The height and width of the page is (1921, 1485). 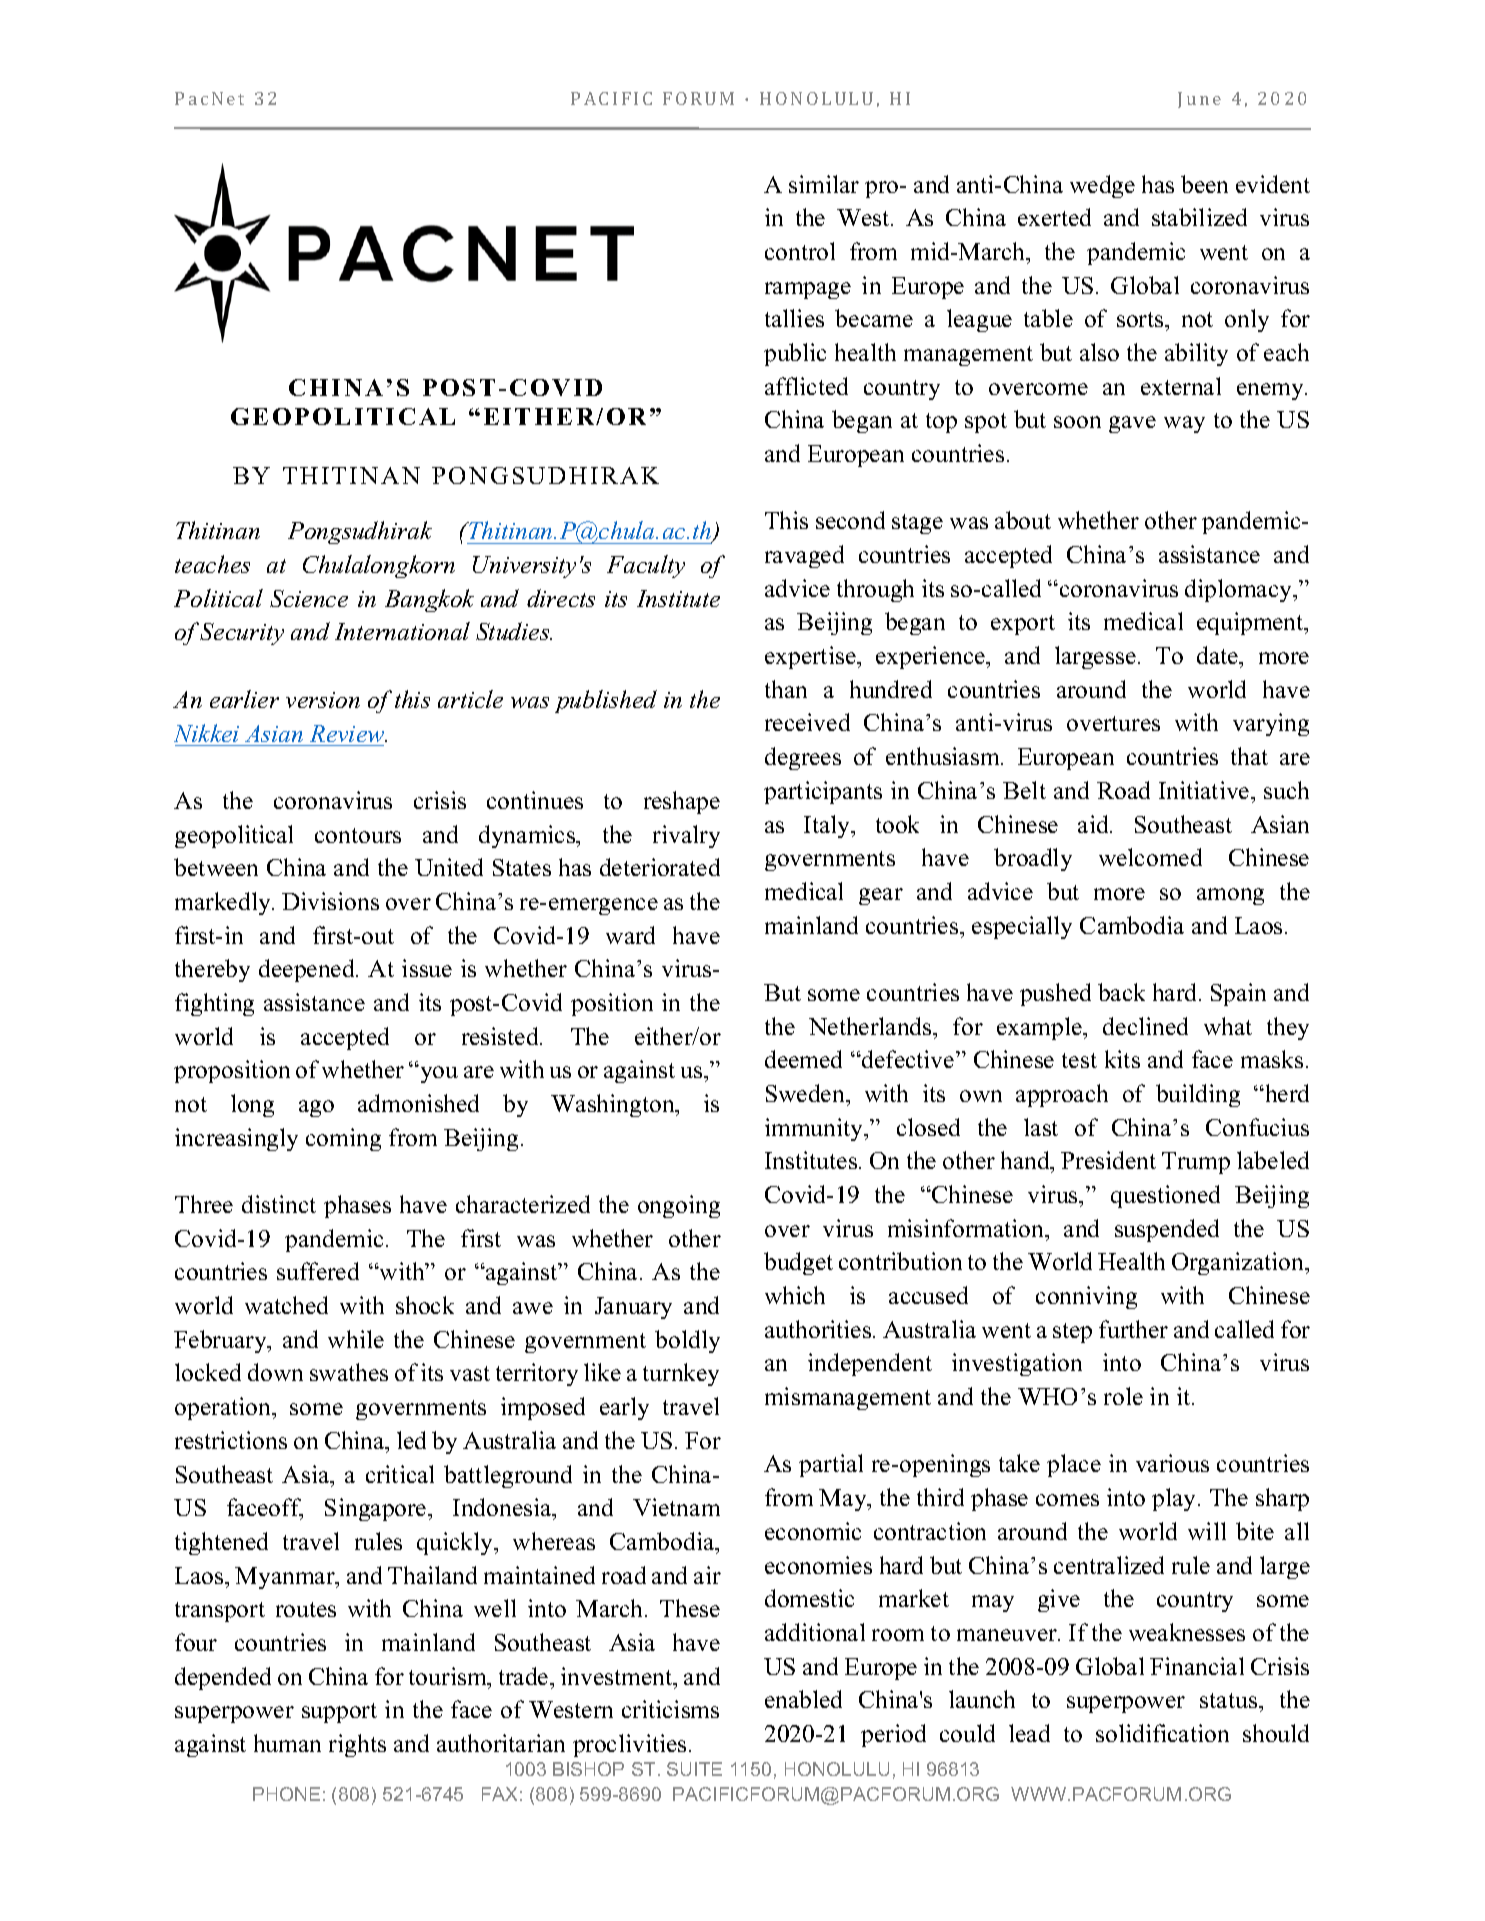 What do you see at coordinates (694, 1769) in the page?
I see `SUITE` at bounding box center [694, 1769].
